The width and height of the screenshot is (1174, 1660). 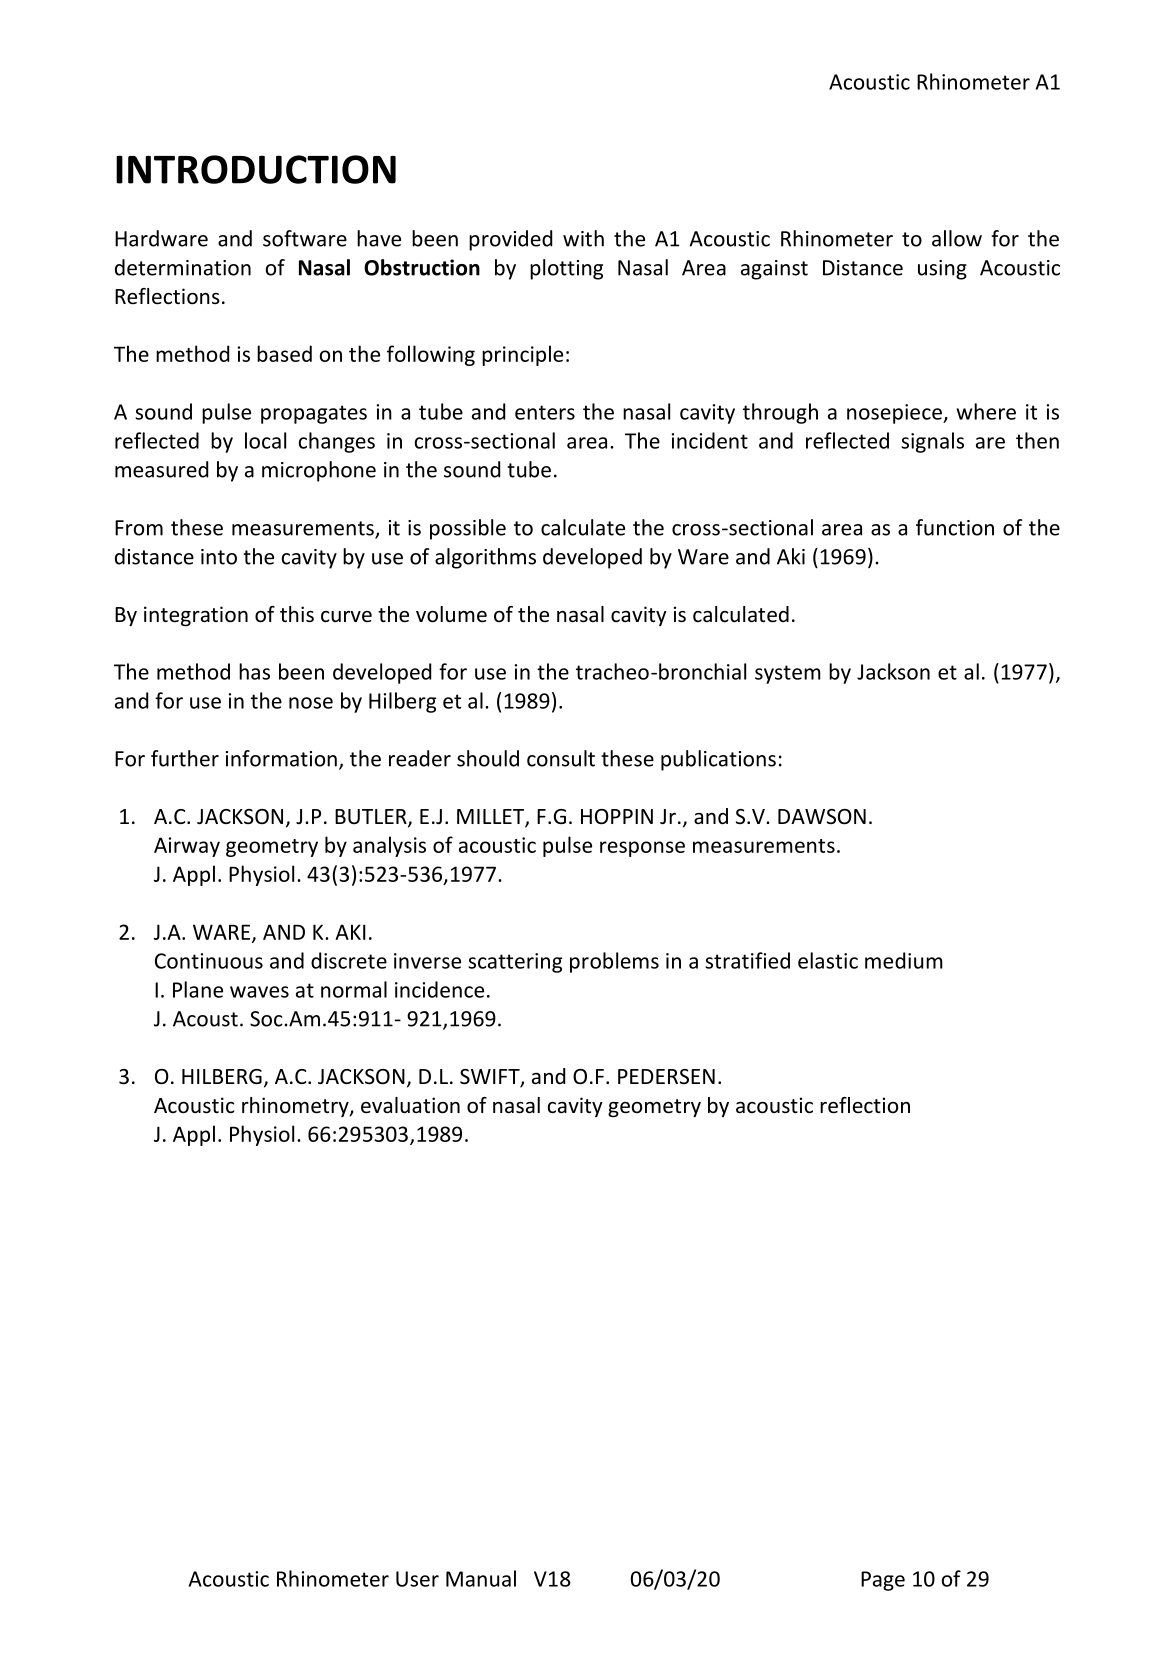 What do you see at coordinates (417, 1579) in the screenshot?
I see `User` at bounding box center [417, 1579].
